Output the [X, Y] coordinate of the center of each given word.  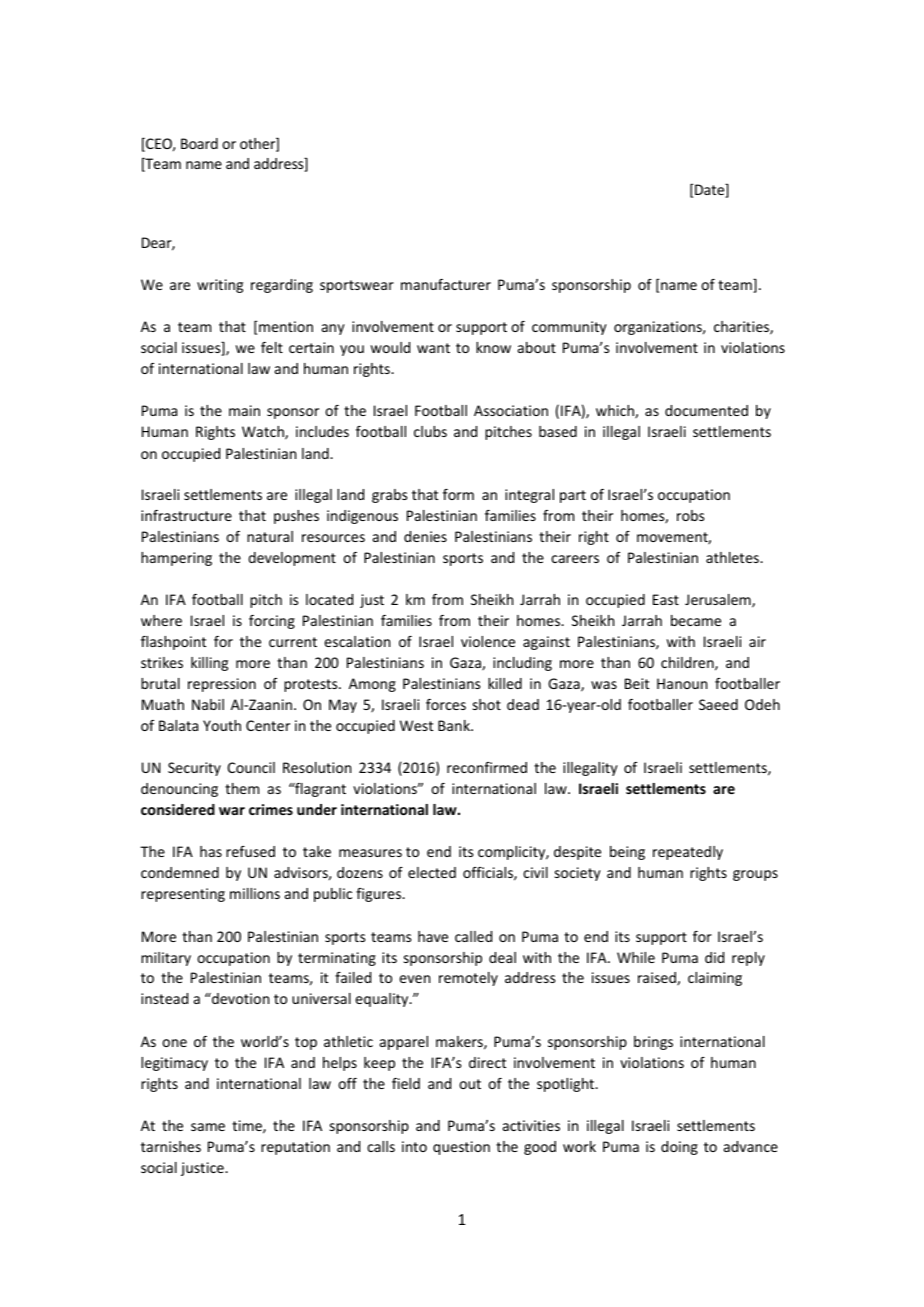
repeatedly [688, 853]
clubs [430, 431]
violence [488, 641]
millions [255, 893]
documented [706, 410]
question [461, 1148]
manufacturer [446, 284]
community [569, 328]
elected [432, 872]
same [208, 1127]
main [244, 410]
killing [209, 664]
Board [199, 143]
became [696, 620]
